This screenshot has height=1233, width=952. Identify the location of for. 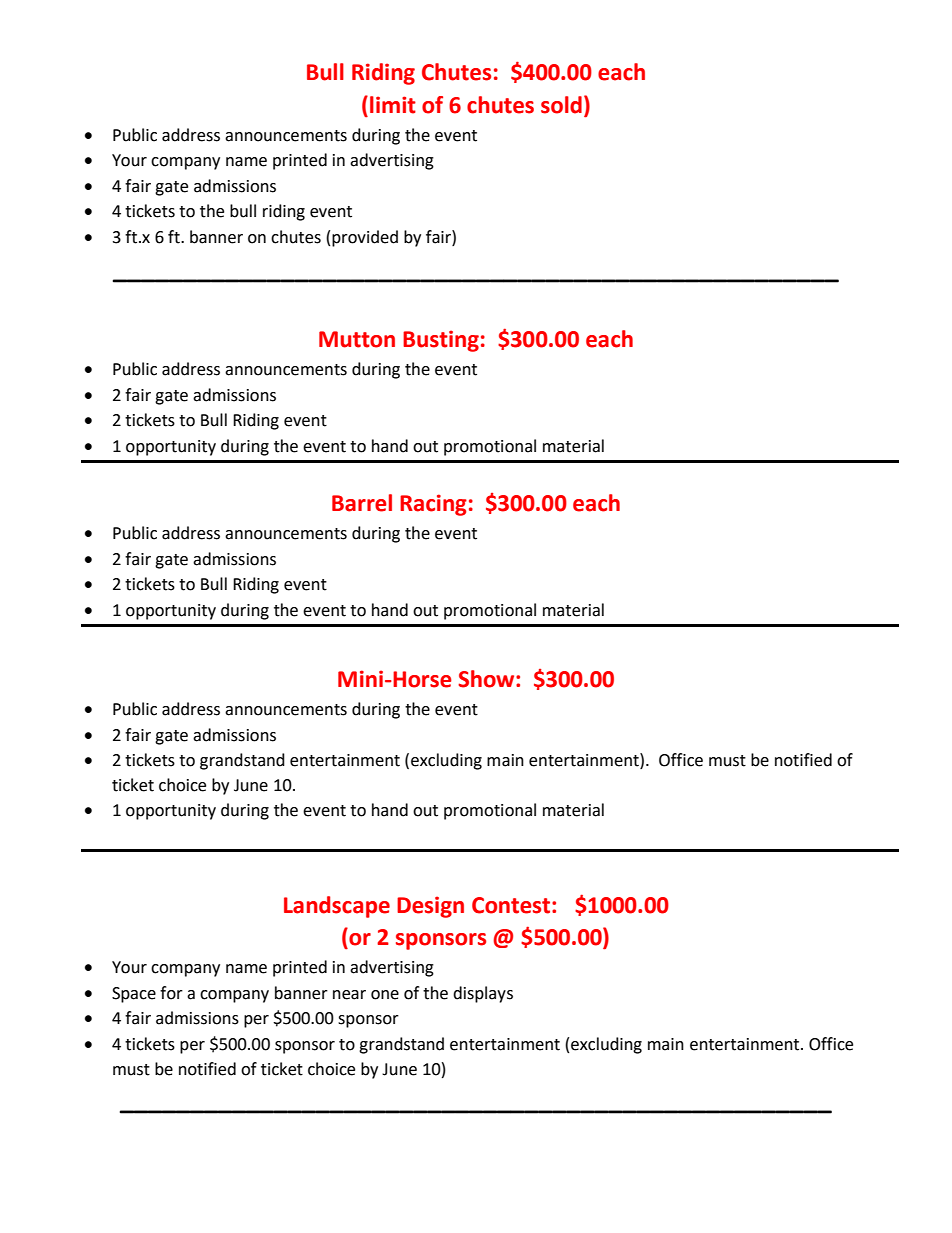
(171, 993).
